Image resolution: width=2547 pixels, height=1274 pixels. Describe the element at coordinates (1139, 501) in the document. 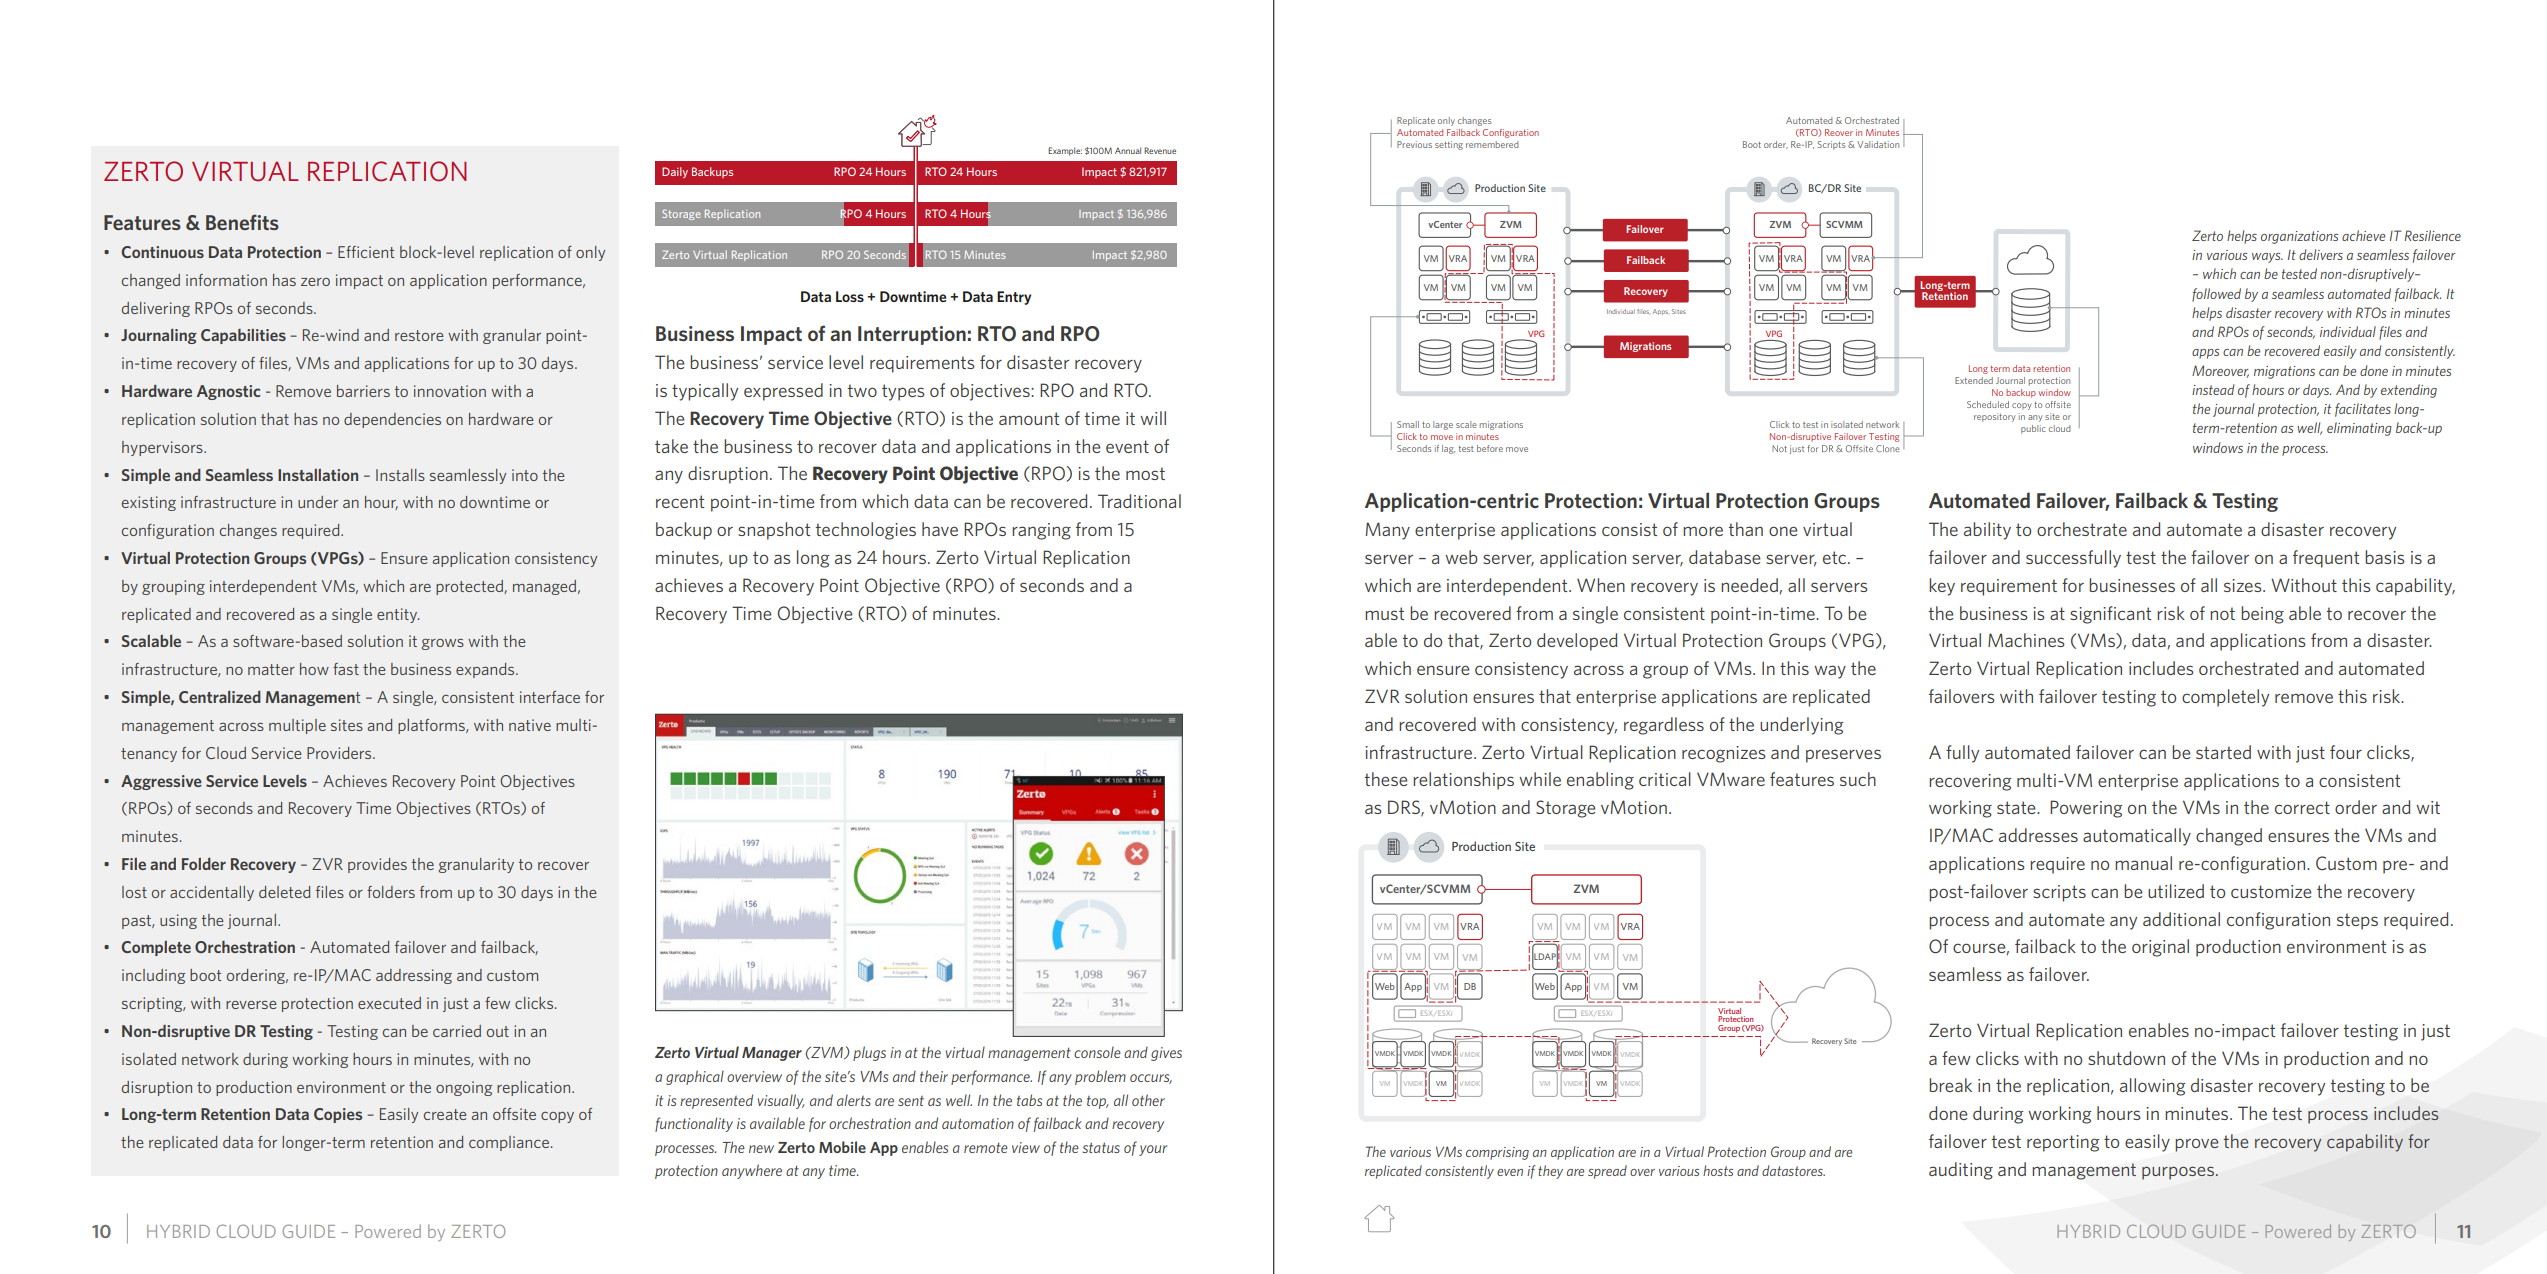

I see `Traditional` at that location.
